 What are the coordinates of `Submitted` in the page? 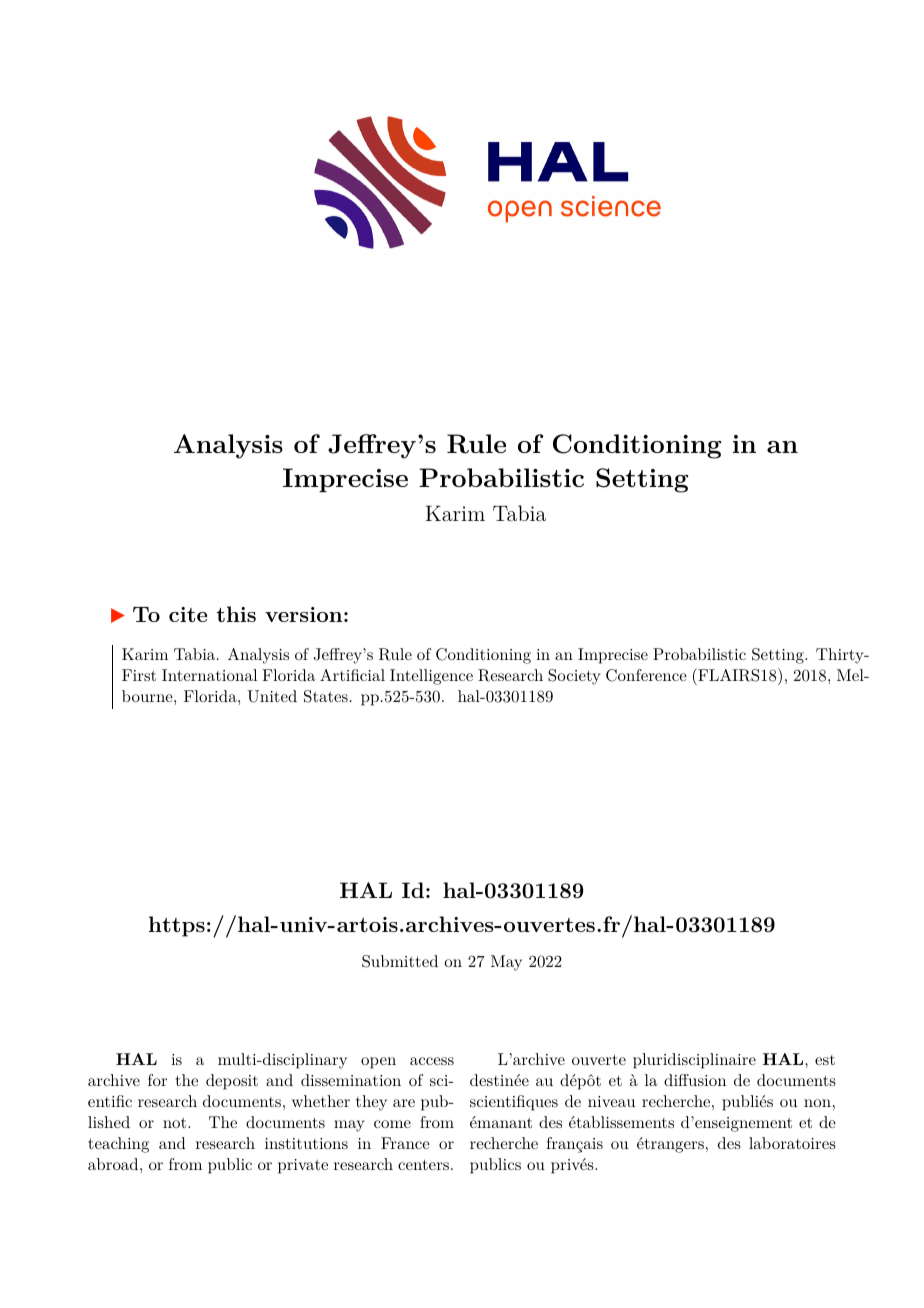 It's located at (400, 961).
